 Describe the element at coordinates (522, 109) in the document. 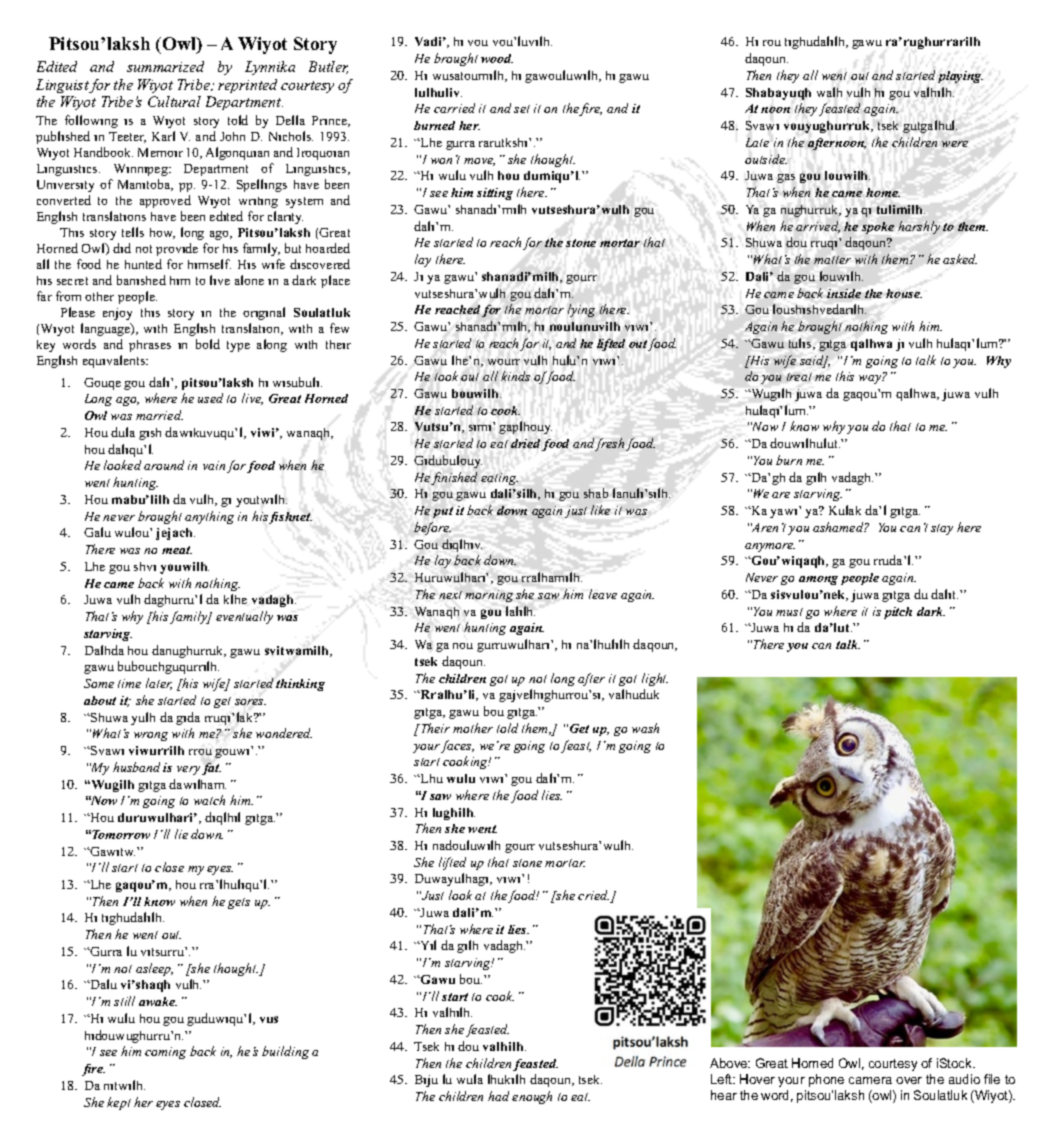

I see `set` at that location.
